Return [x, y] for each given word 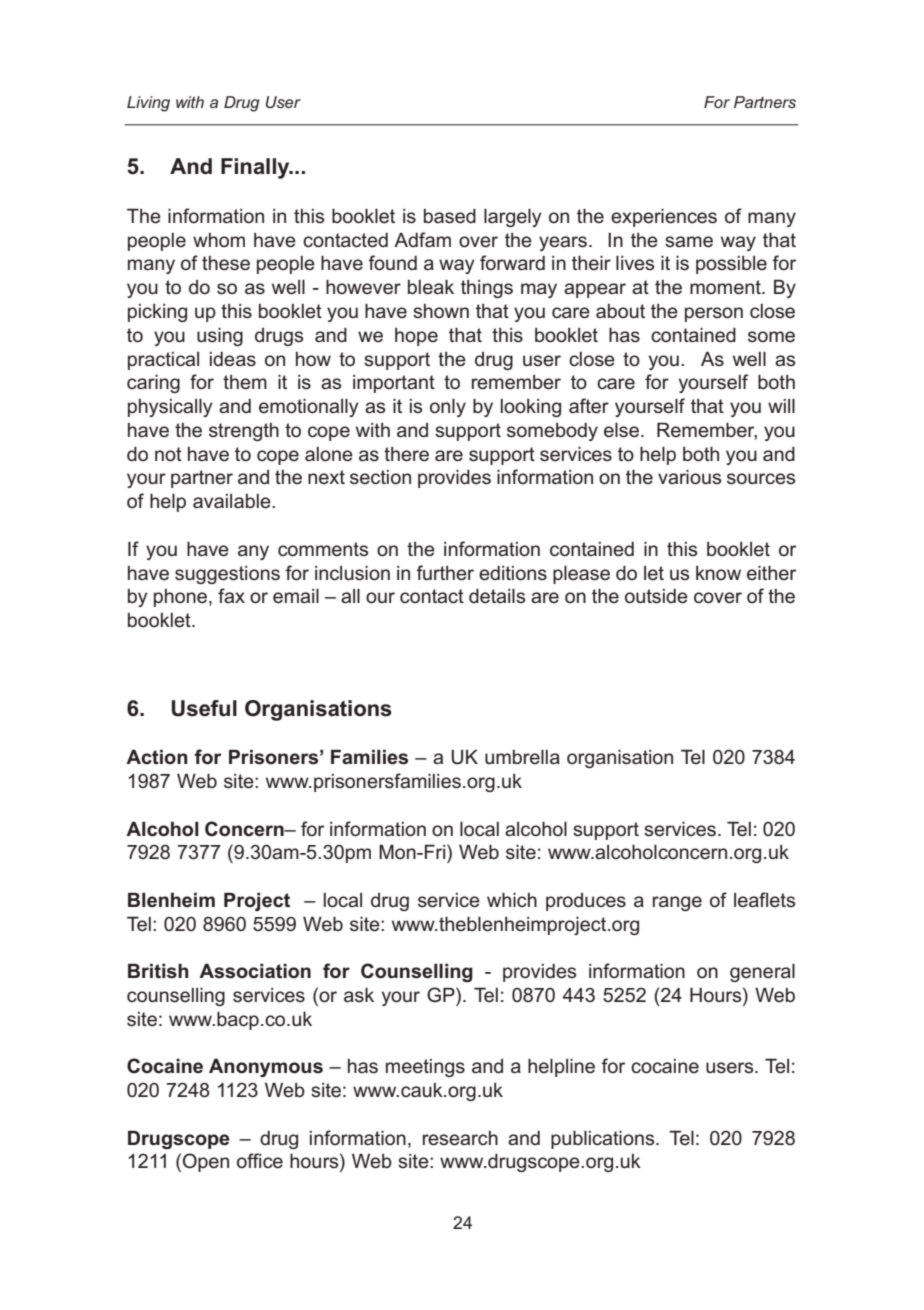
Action [157, 757]
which [512, 900]
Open [206, 1162]
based [450, 216]
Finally [256, 168]
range [677, 903]
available [233, 501]
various [689, 477]
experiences [664, 218]
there [406, 454]
